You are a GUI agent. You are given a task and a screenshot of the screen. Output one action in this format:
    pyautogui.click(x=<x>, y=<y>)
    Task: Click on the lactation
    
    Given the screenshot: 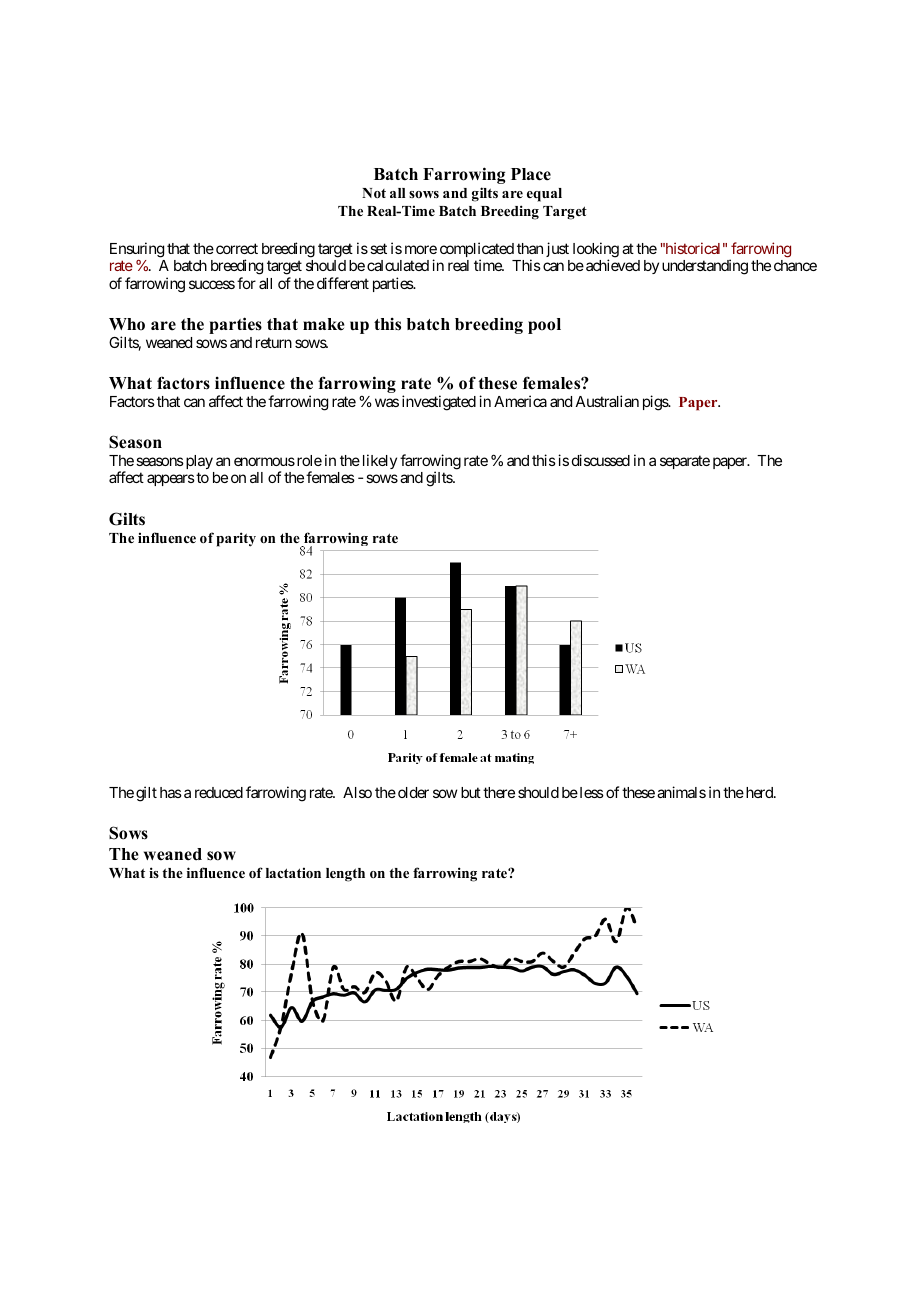 What is the action you would take?
    pyautogui.click(x=293, y=872)
